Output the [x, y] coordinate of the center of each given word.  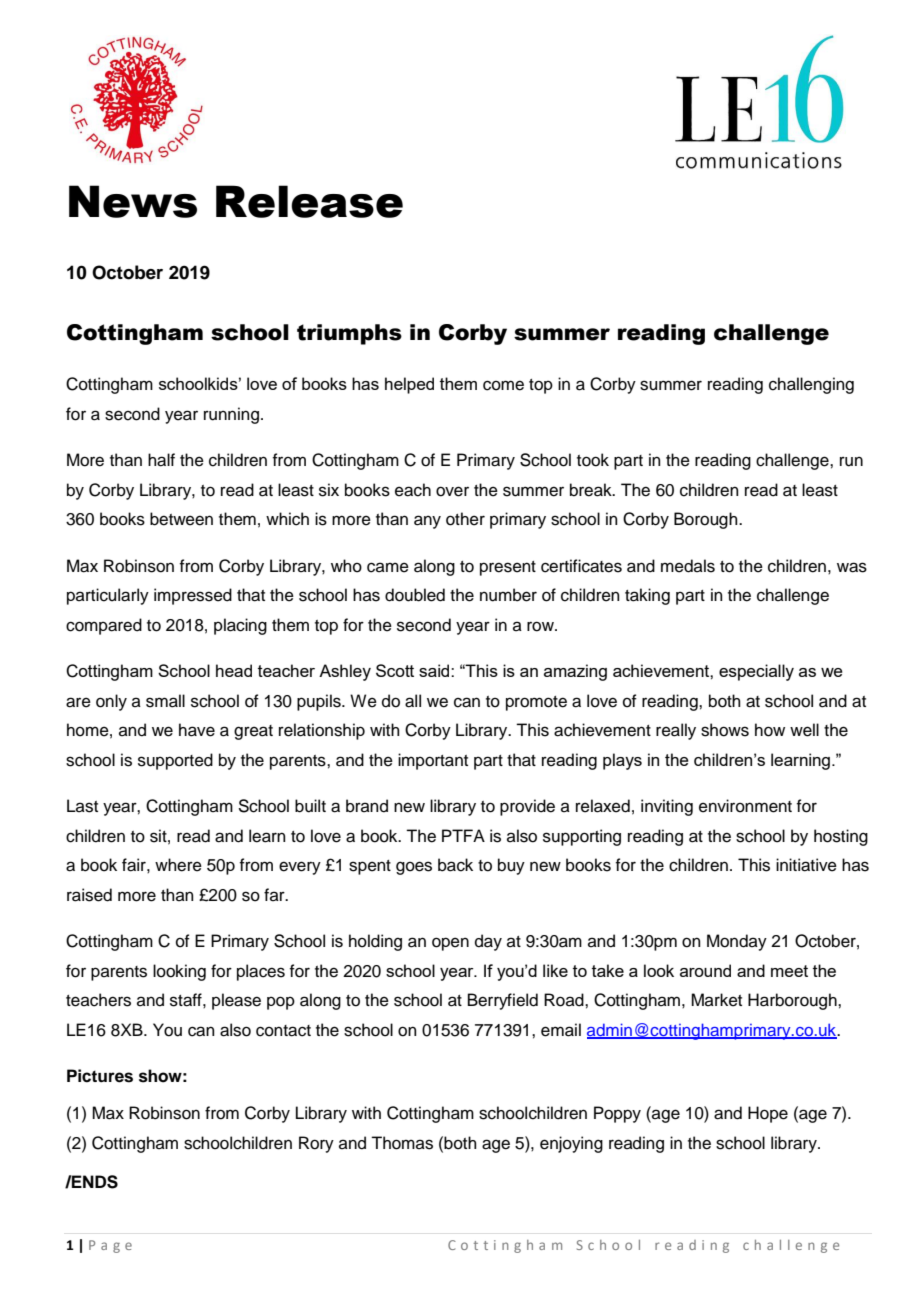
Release [309, 201]
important [433, 761]
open [450, 944]
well [804, 730]
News [133, 201]
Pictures [100, 1076]
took [593, 460]
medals [688, 566]
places [261, 972]
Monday [737, 942]
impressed [193, 596]
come [503, 385]
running [231, 415]
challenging [811, 385]
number [508, 595]
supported [175, 761]
